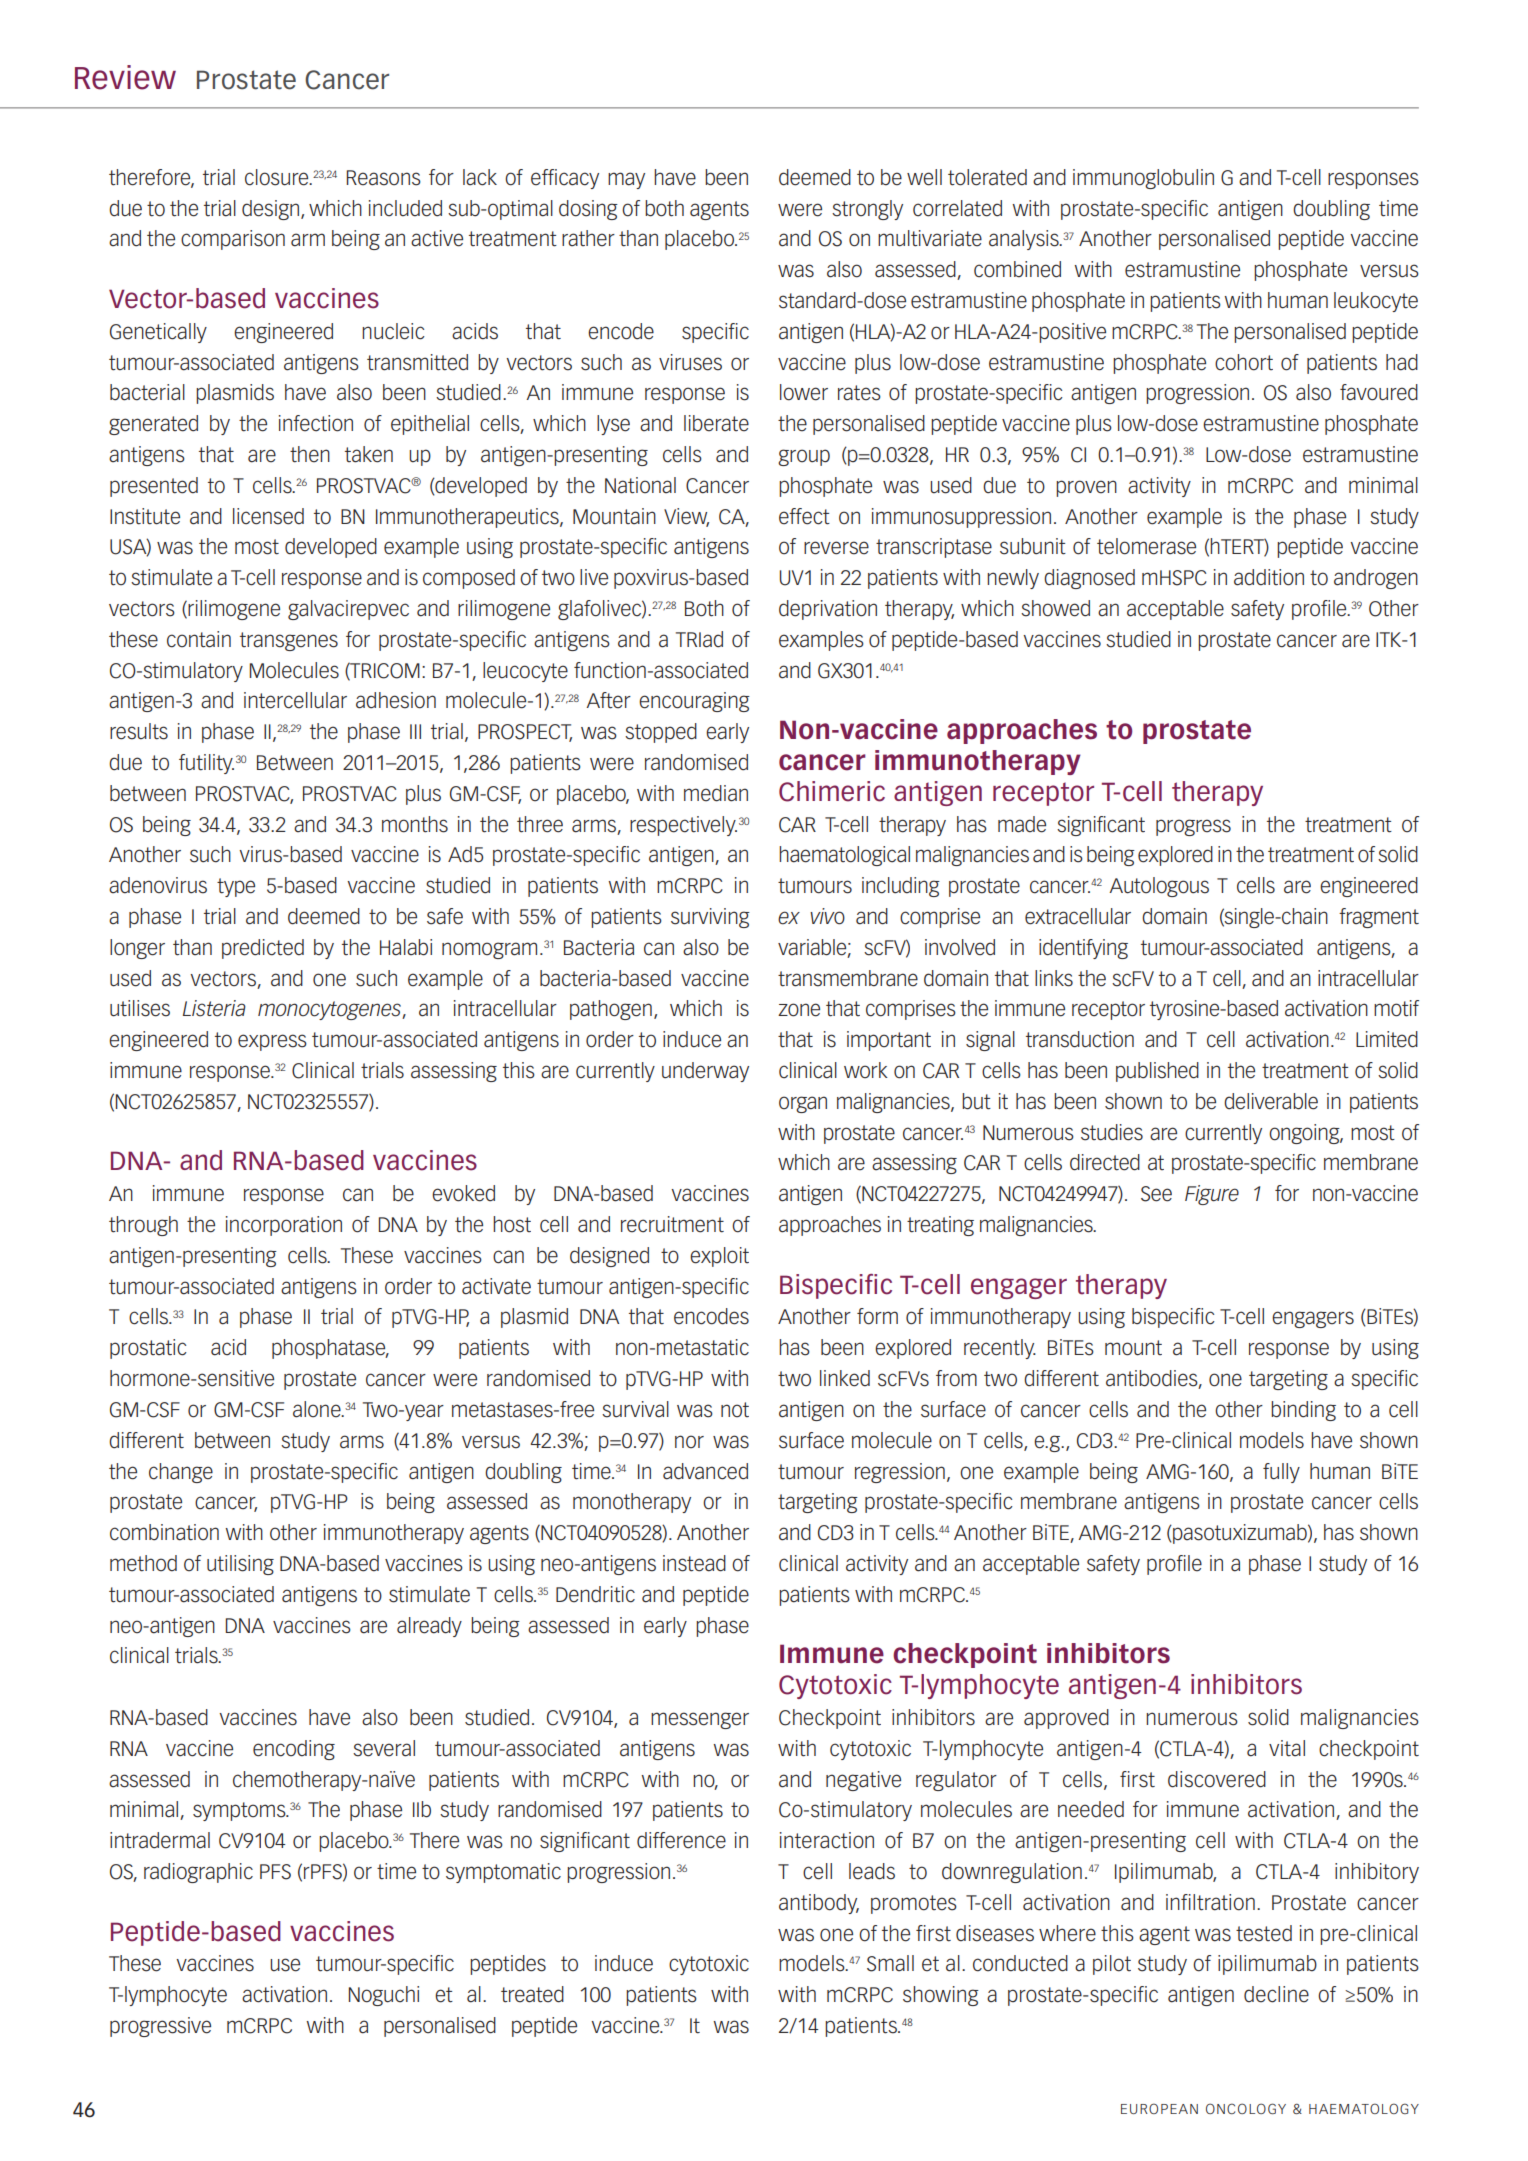 The width and height of the screenshot is (1528, 2161). I want to click on strongly, so click(867, 210).
